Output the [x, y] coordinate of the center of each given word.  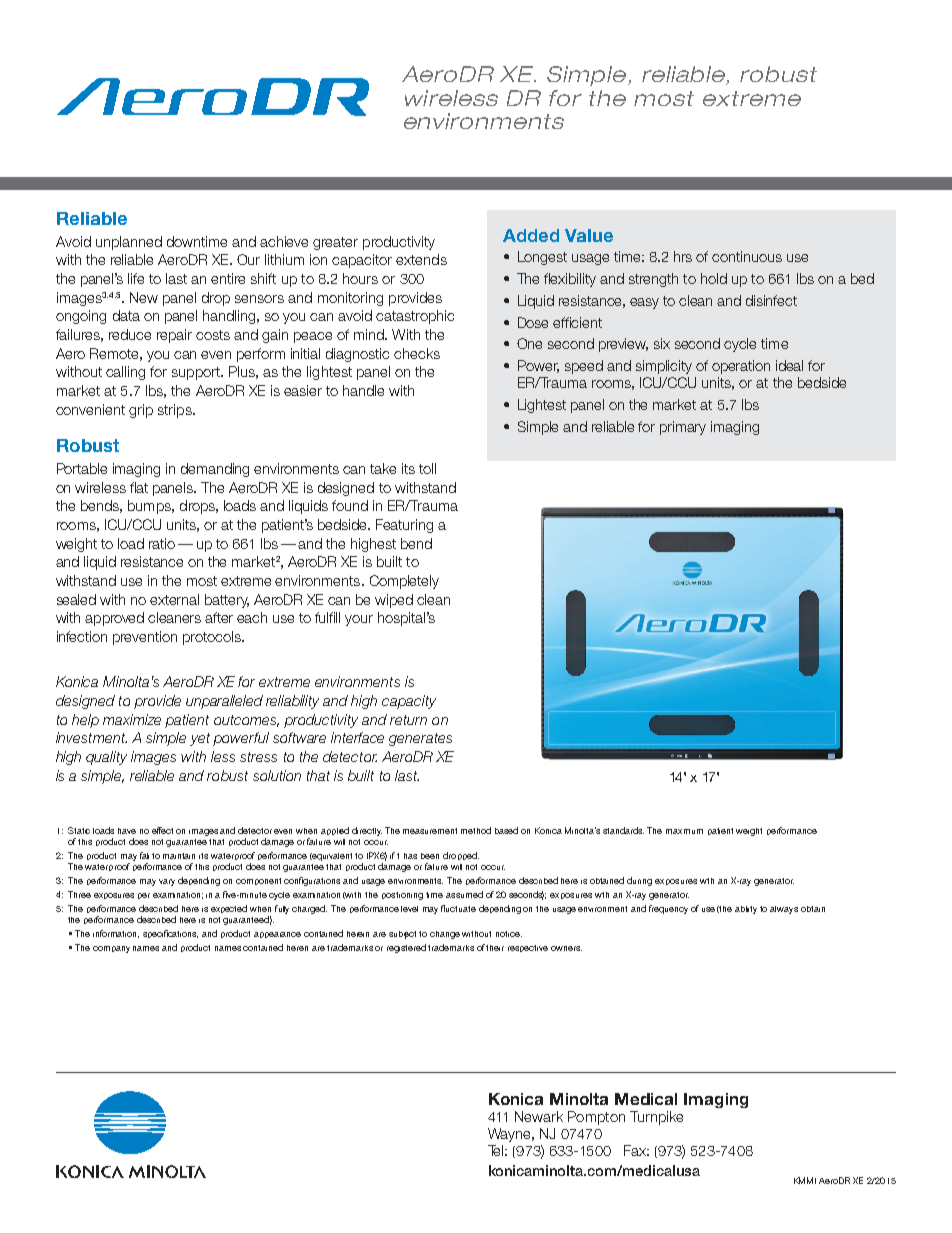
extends [421, 259]
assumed [464, 894]
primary [683, 428]
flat [139, 487]
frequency [668, 909]
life [136, 278]
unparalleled [224, 702]
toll [427, 468]
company [111, 949]
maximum [684, 831]
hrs [683, 256]
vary [167, 882]
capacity [409, 702]
